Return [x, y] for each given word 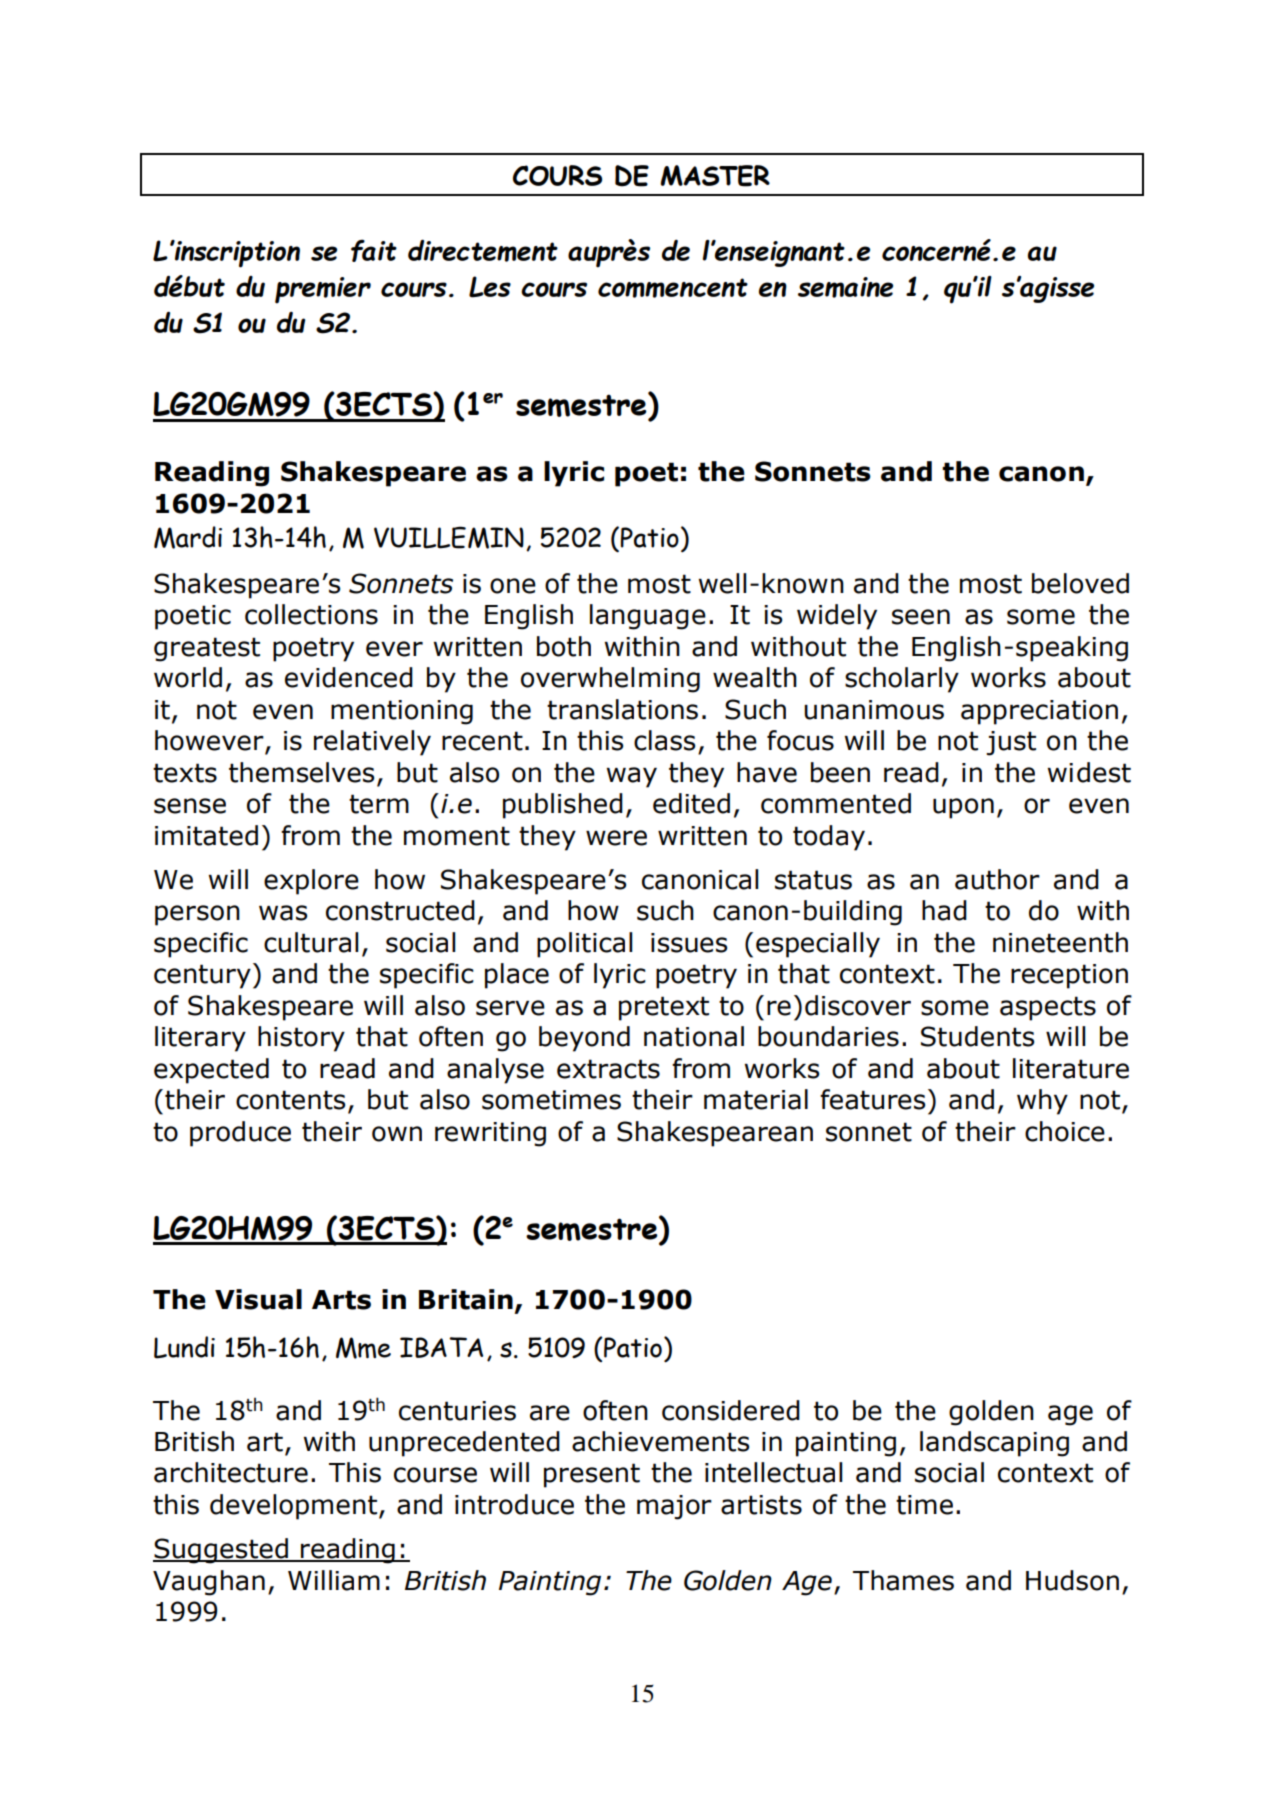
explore [311, 882]
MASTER [715, 176]
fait [374, 250]
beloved [1080, 583]
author [997, 879]
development [295, 1507]
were [616, 838]
